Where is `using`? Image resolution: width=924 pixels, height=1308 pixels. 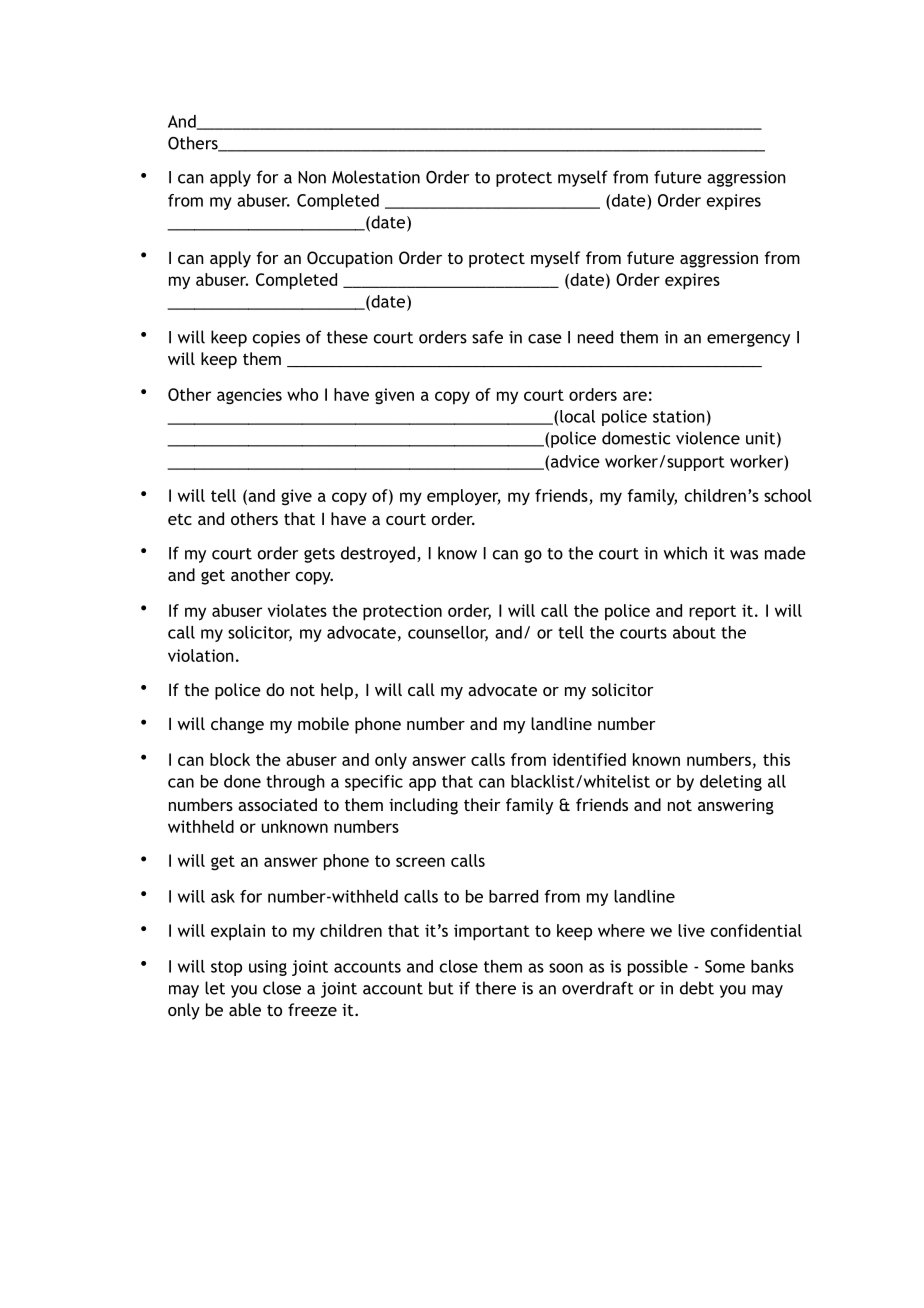 using is located at coordinates (268, 968).
